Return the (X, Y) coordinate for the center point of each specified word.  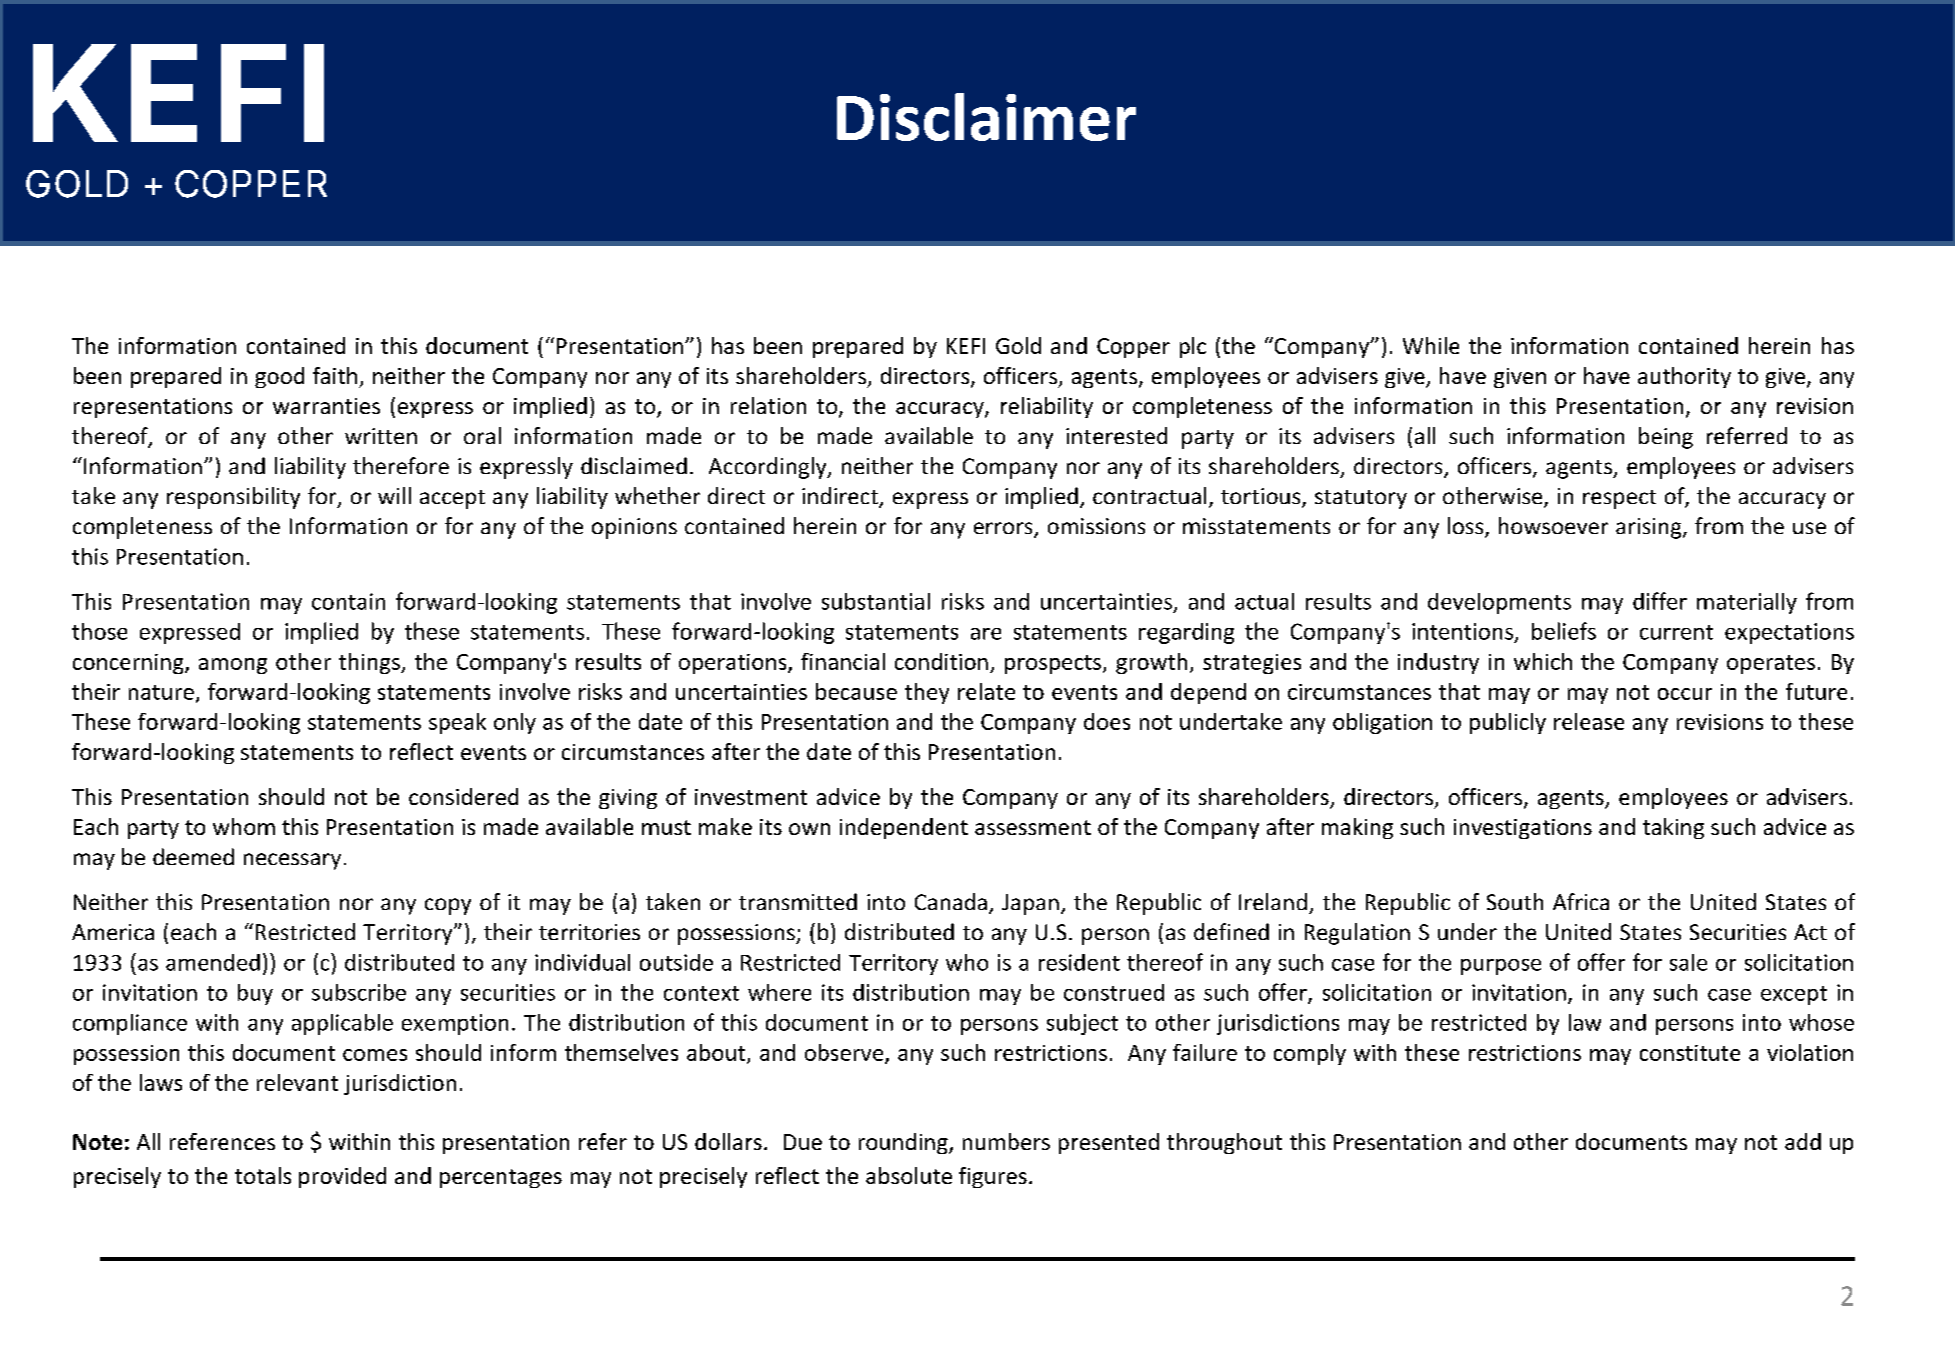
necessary (292, 861)
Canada (951, 901)
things (370, 663)
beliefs (1564, 631)
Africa (1581, 901)
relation (768, 405)
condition (941, 661)
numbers (1006, 1141)
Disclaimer (986, 117)
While (1431, 345)
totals (263, 1175)
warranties (326, 406)
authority (1684, 377)
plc (1193, 347)
